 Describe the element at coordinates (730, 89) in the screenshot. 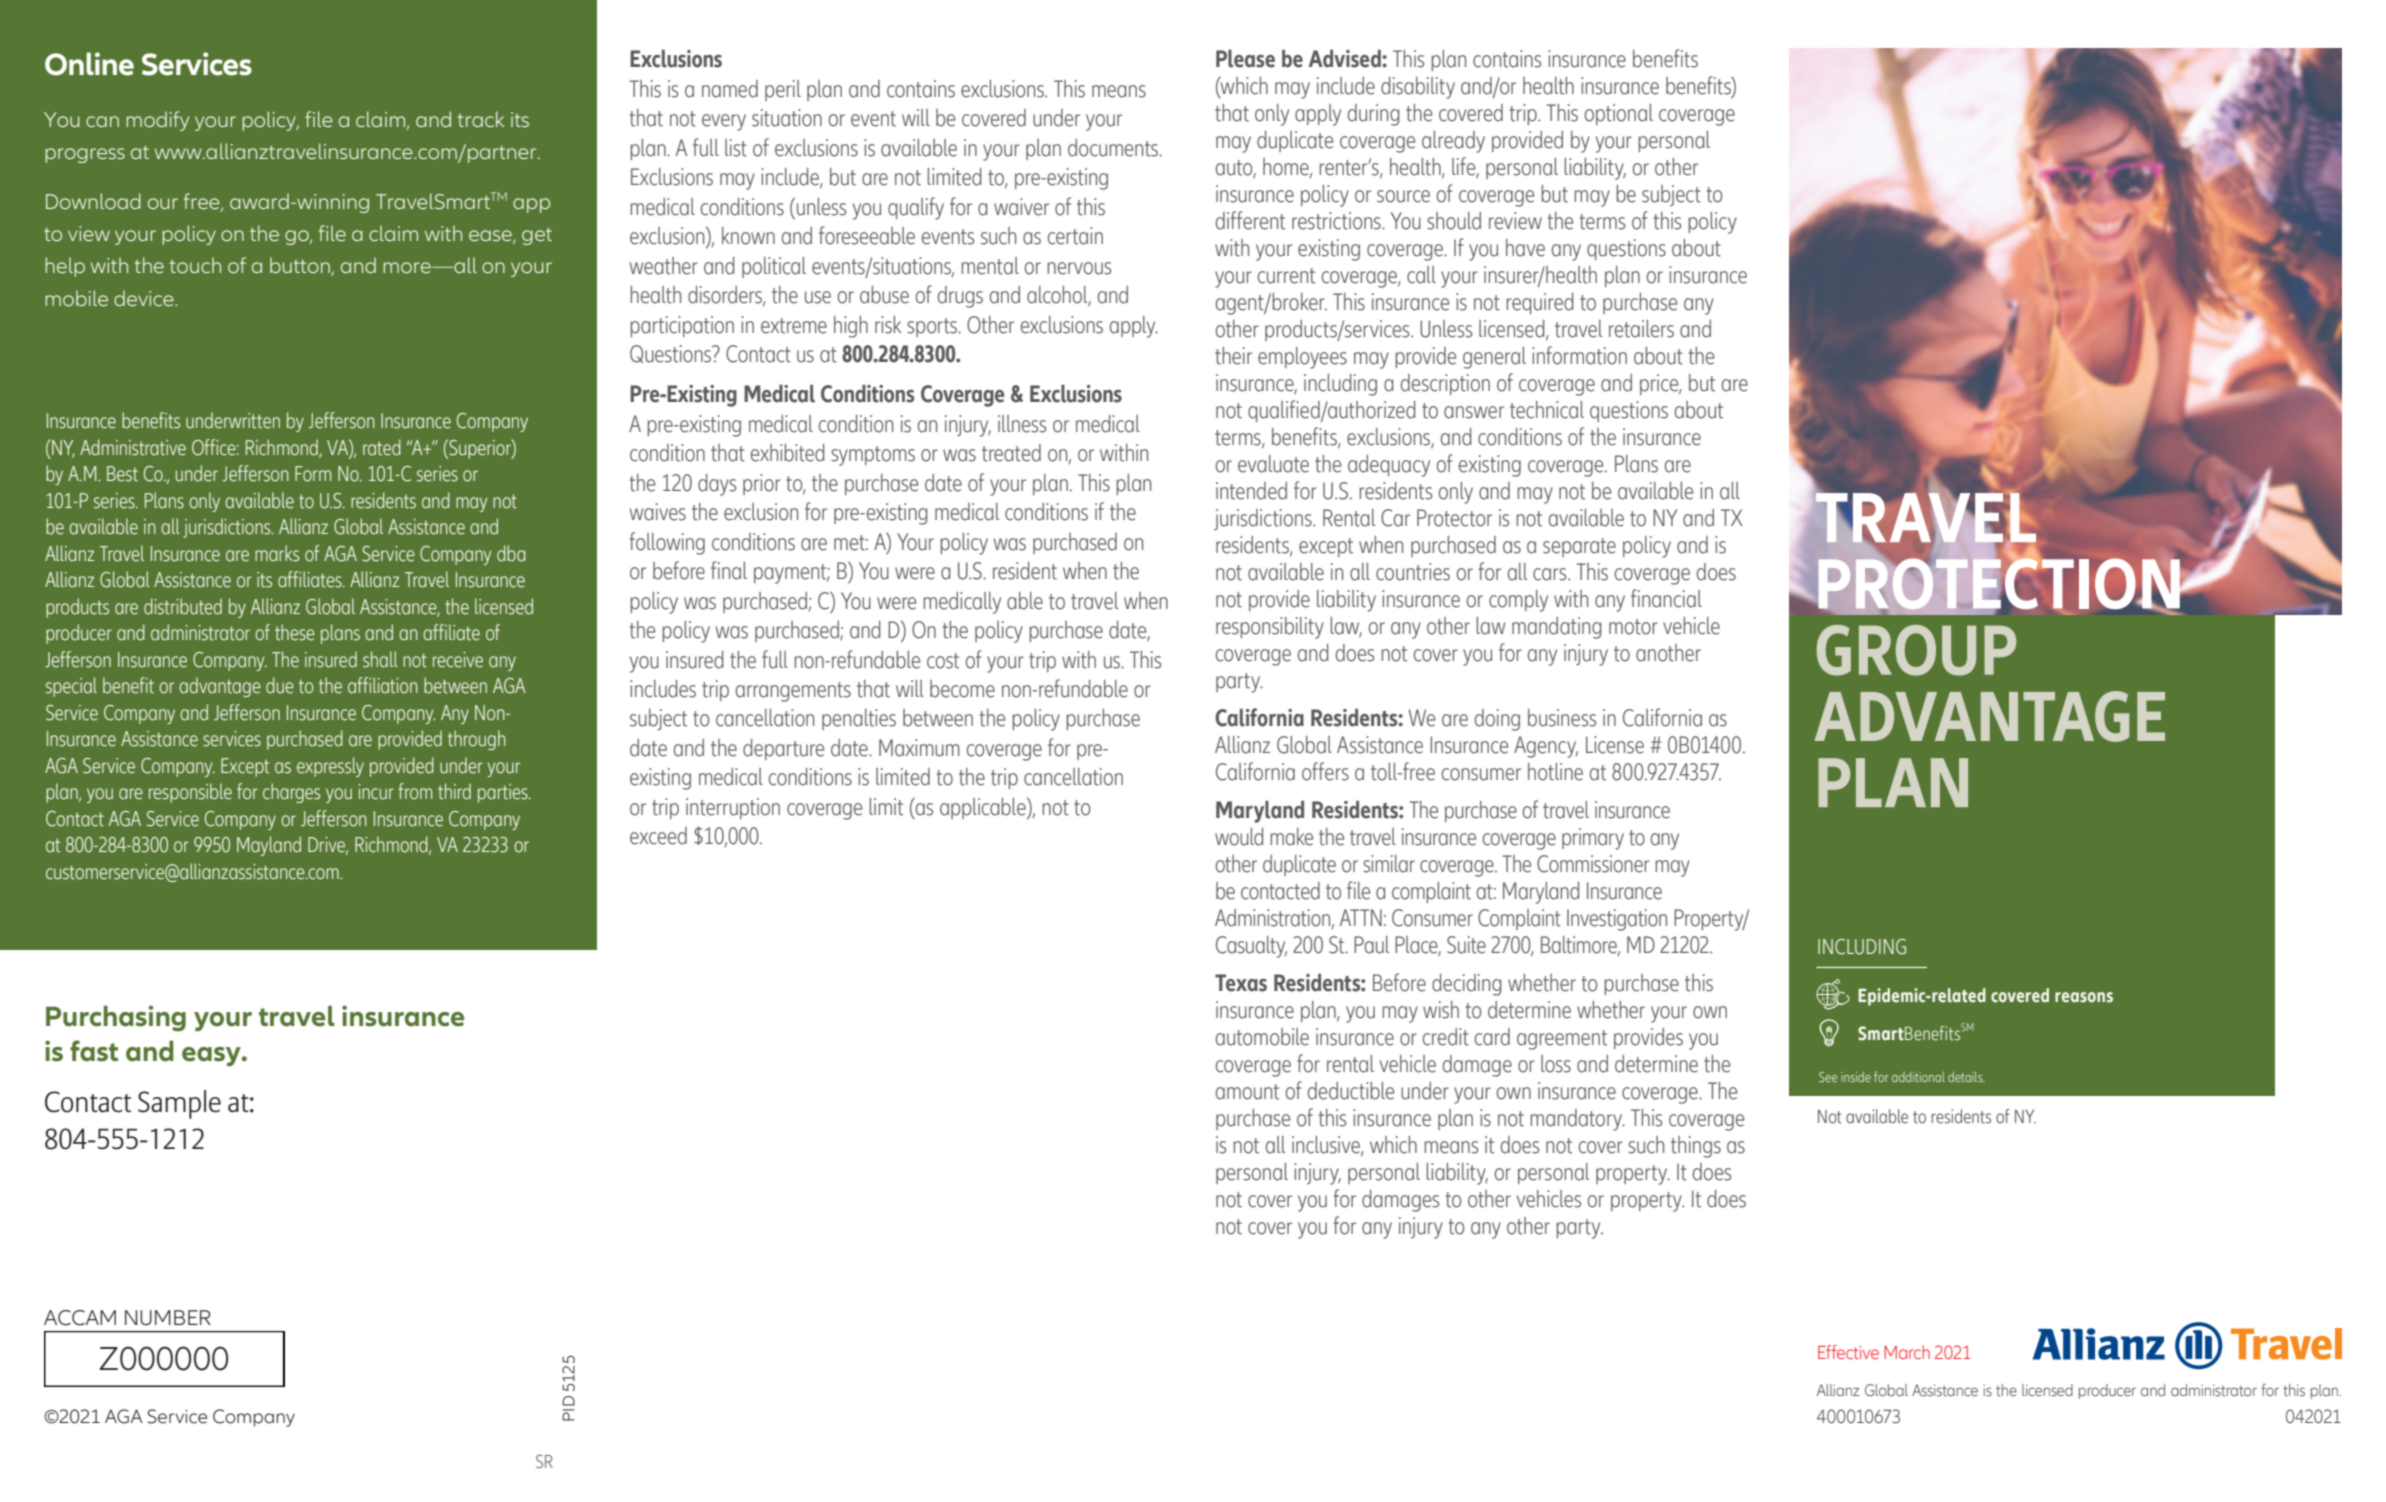

I see `named` at that location.
